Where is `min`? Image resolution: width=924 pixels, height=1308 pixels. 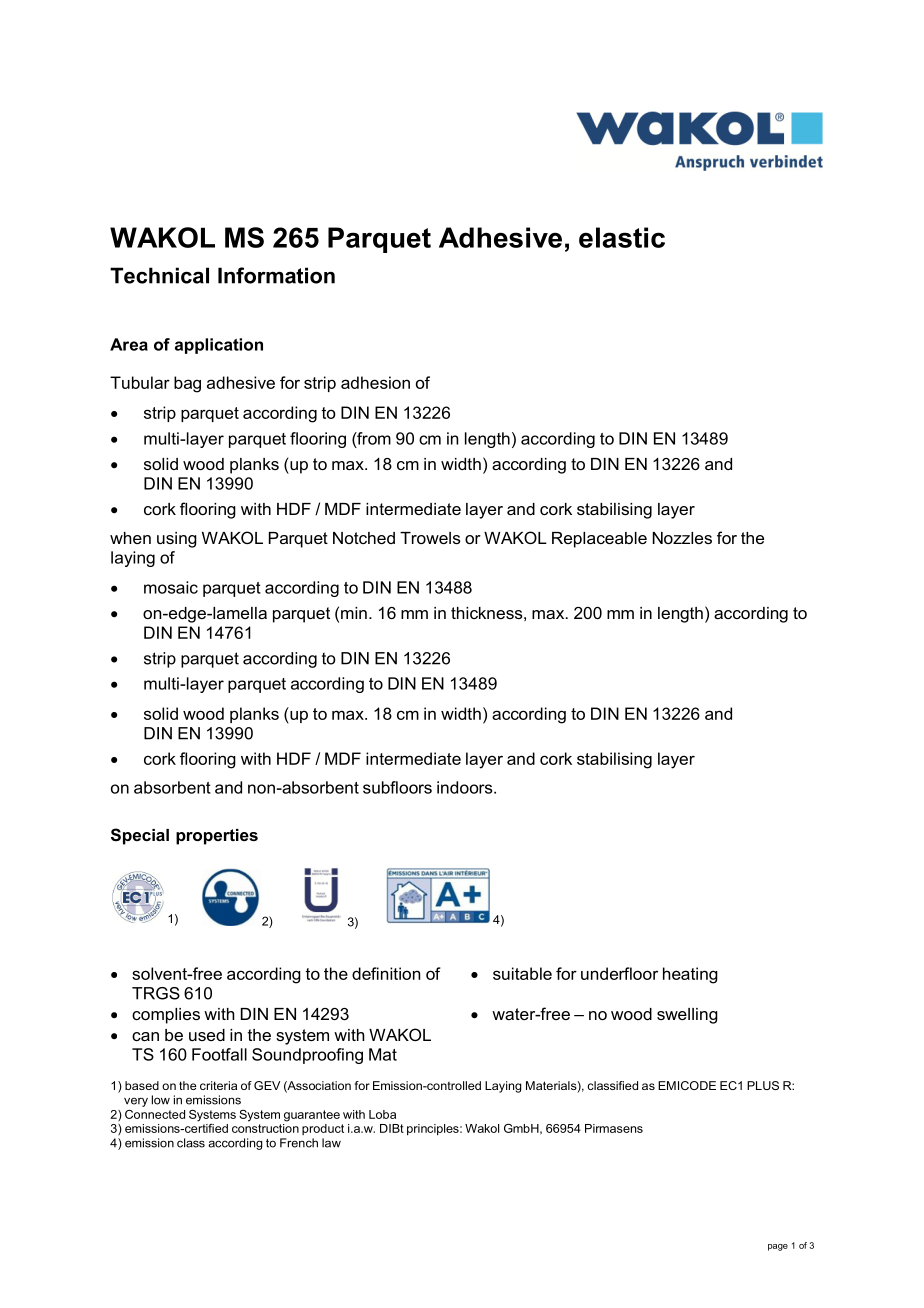
min is located at coordinates (354, 613).
